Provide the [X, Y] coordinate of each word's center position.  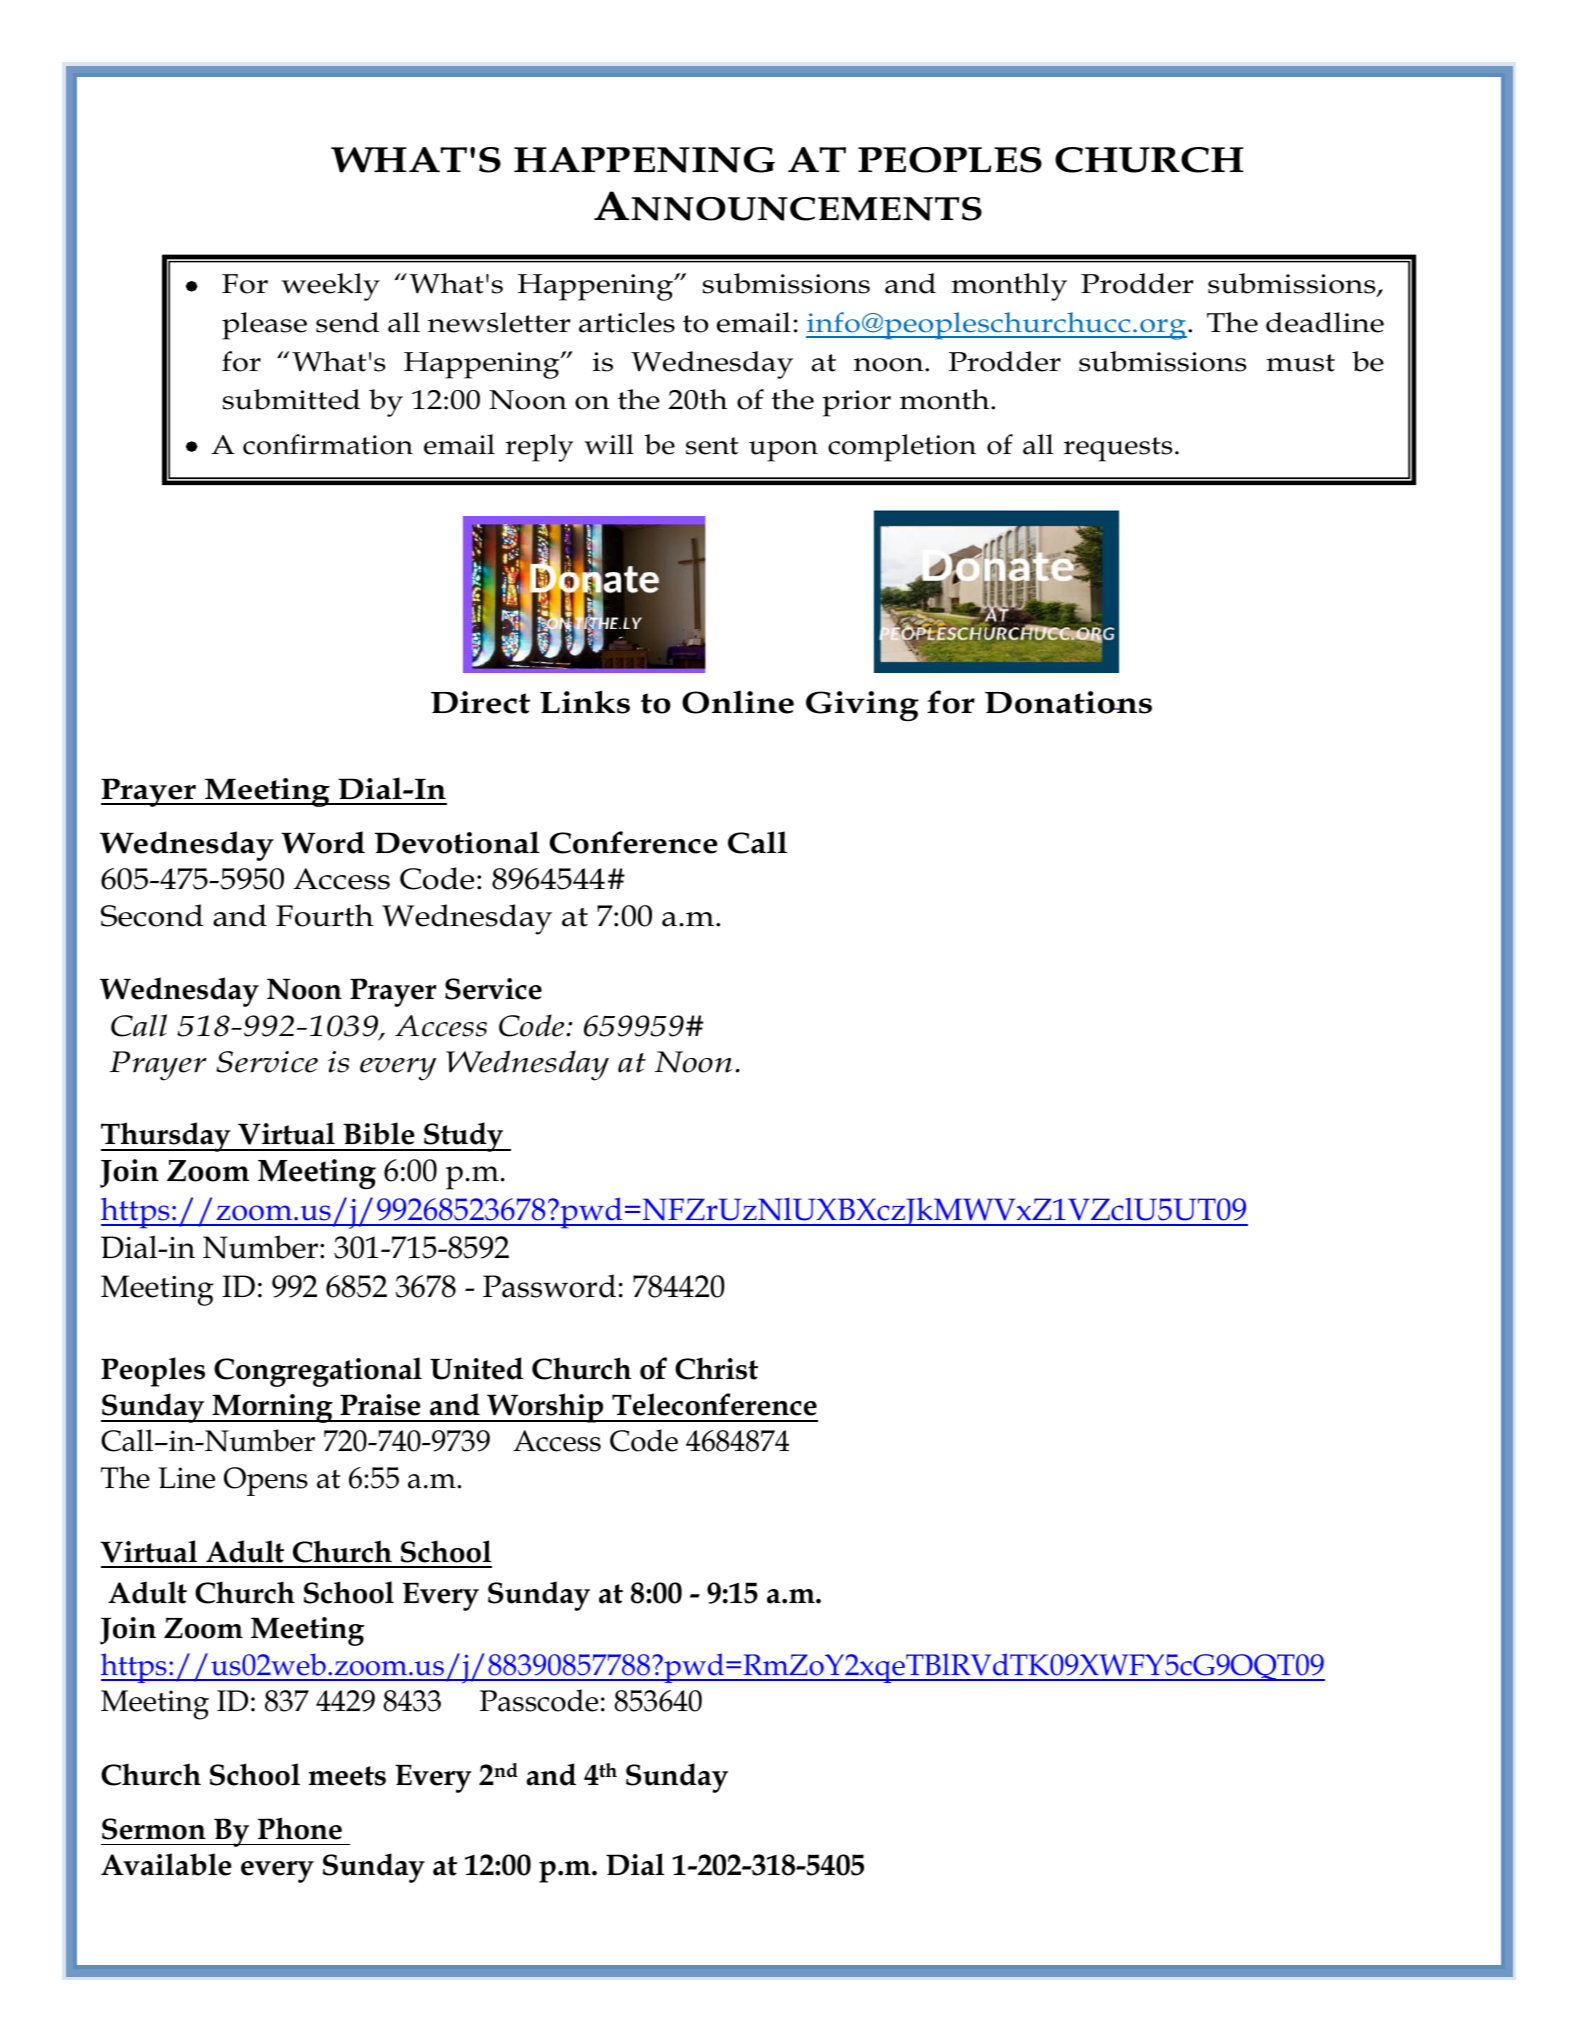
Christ [716, 1368]
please [264, 326]
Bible [379, 1133]
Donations [1068, 702]
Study [464, 1137]
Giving [862, 706]
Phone [300, 1828]
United [476, 1368]
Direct [480, 702]
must [1300, 363]
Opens [266, 1481]
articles [627, 322]
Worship [545, 1408]
